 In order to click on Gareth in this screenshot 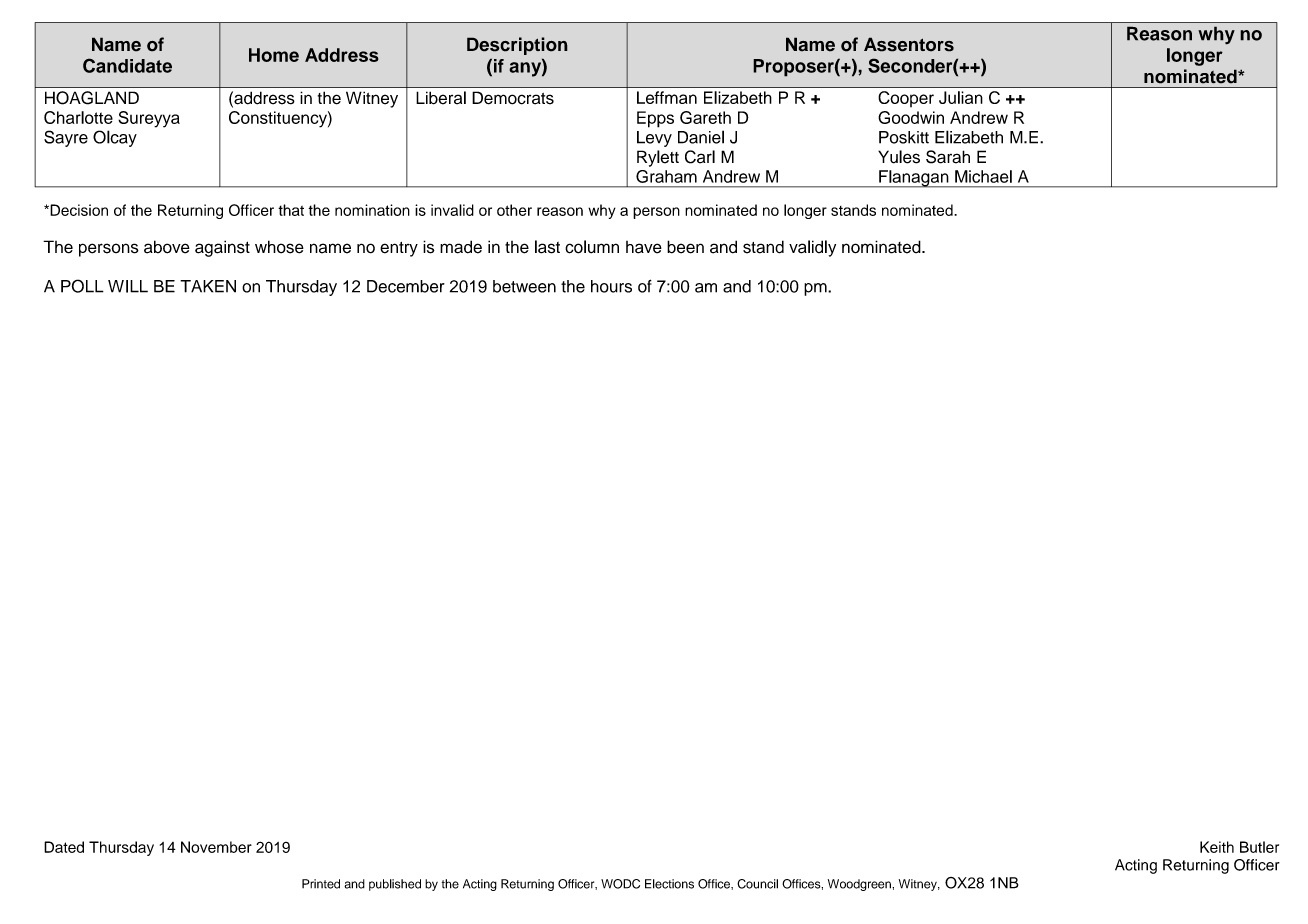, I will do `click(705, 117)`.
